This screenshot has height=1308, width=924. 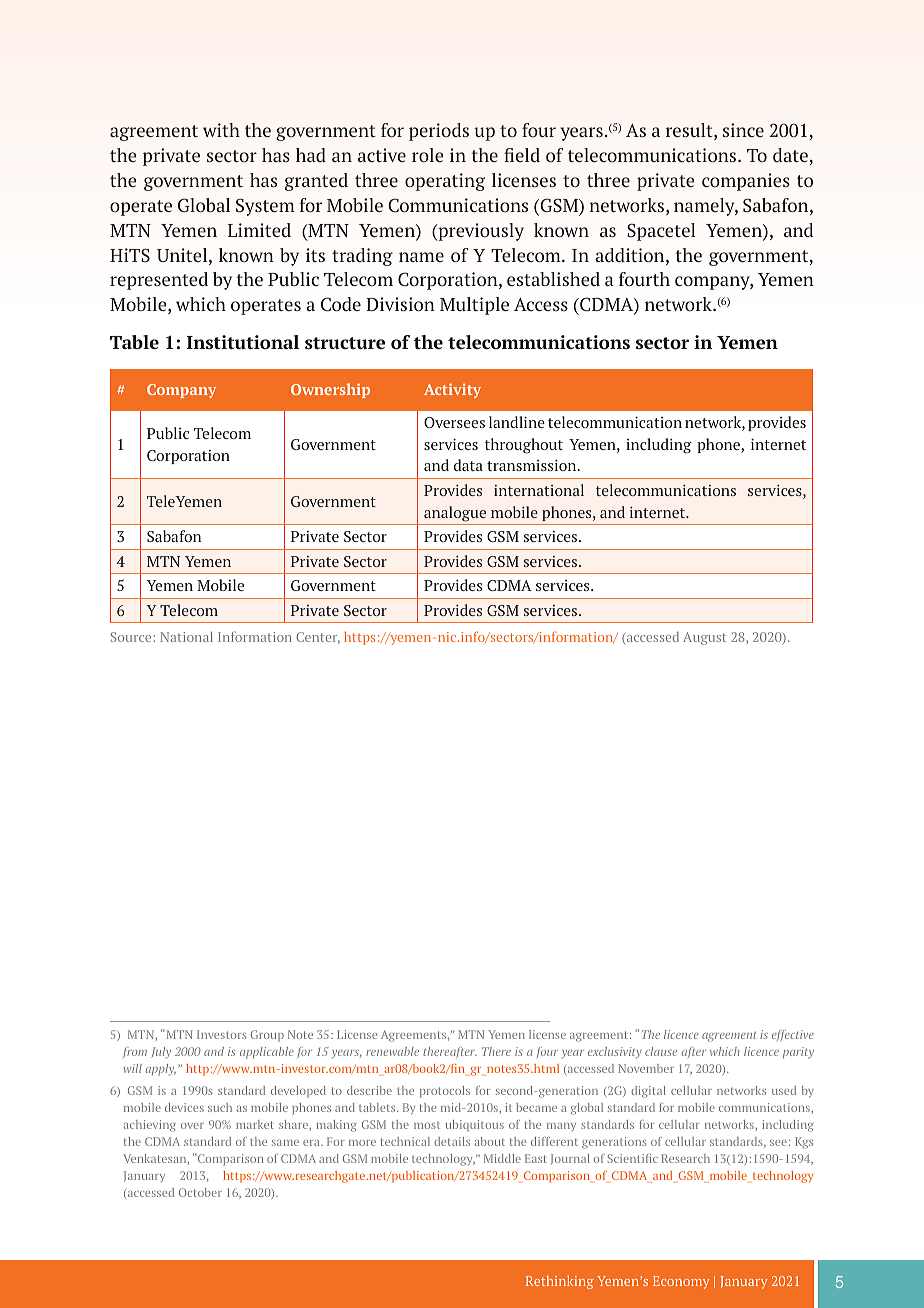 I want to click on Source, so click(x=132, y=637).
